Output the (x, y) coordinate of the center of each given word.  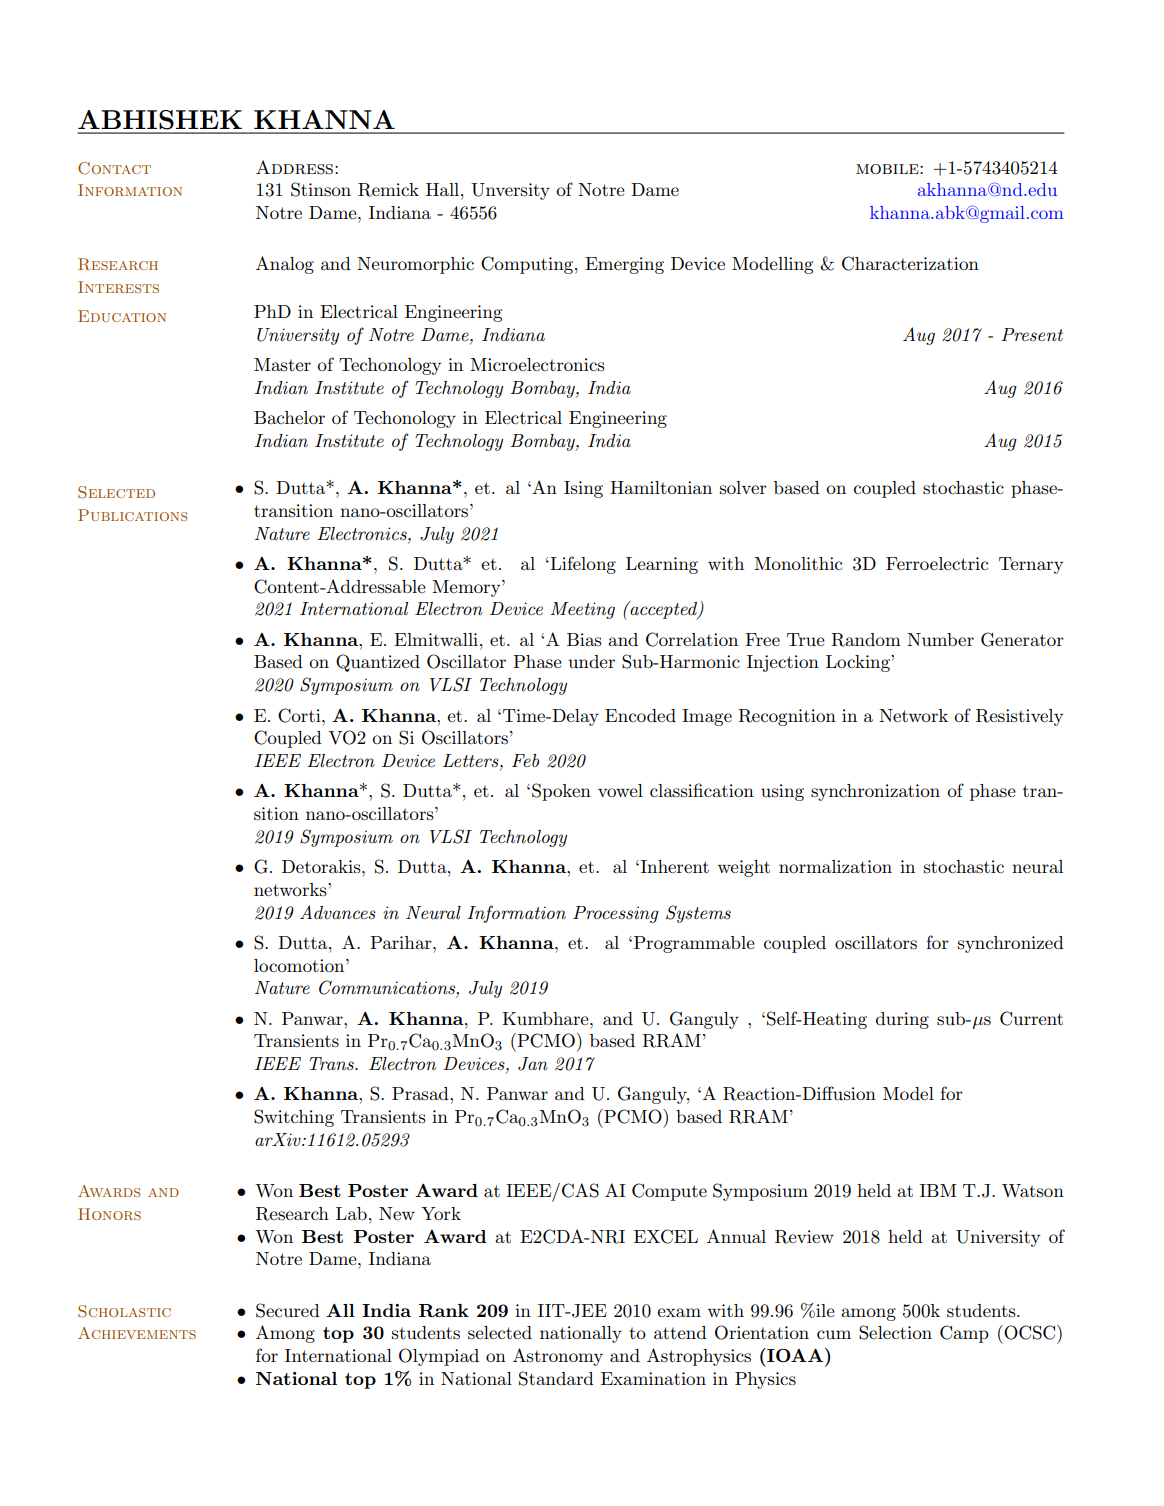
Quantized (378, 663)
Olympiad (439, 1357)
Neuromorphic (415, 265)
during (902, 1020)
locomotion (300, 965)
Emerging (624, 265)
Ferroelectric (937, 563)
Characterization (910, 263)
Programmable (694, 944)
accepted (664, 610)
